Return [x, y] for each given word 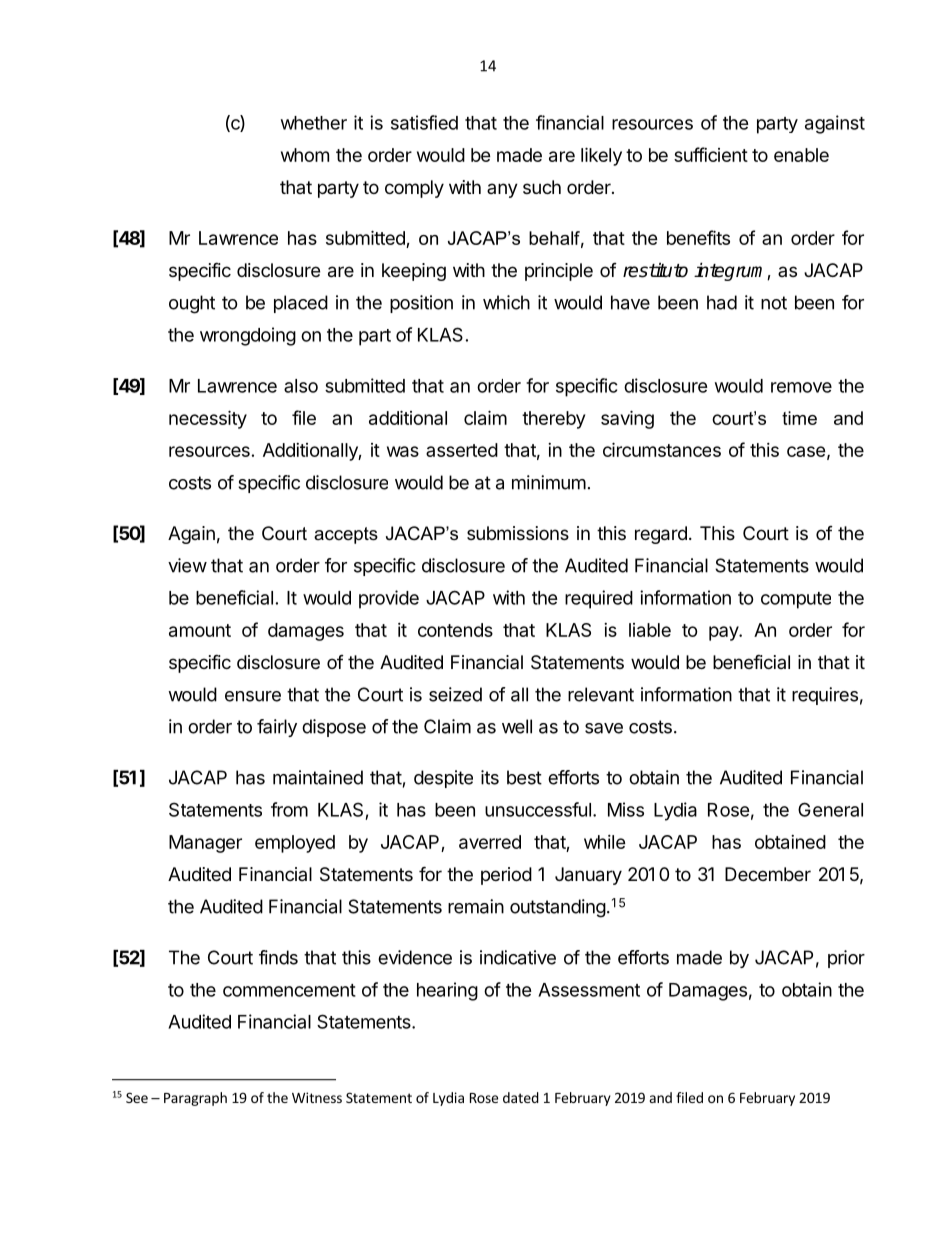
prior [846, 959]
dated [521, 1097]
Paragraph [195, 1099]
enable [801, 155]
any [502, 190]
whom [305, 155]
